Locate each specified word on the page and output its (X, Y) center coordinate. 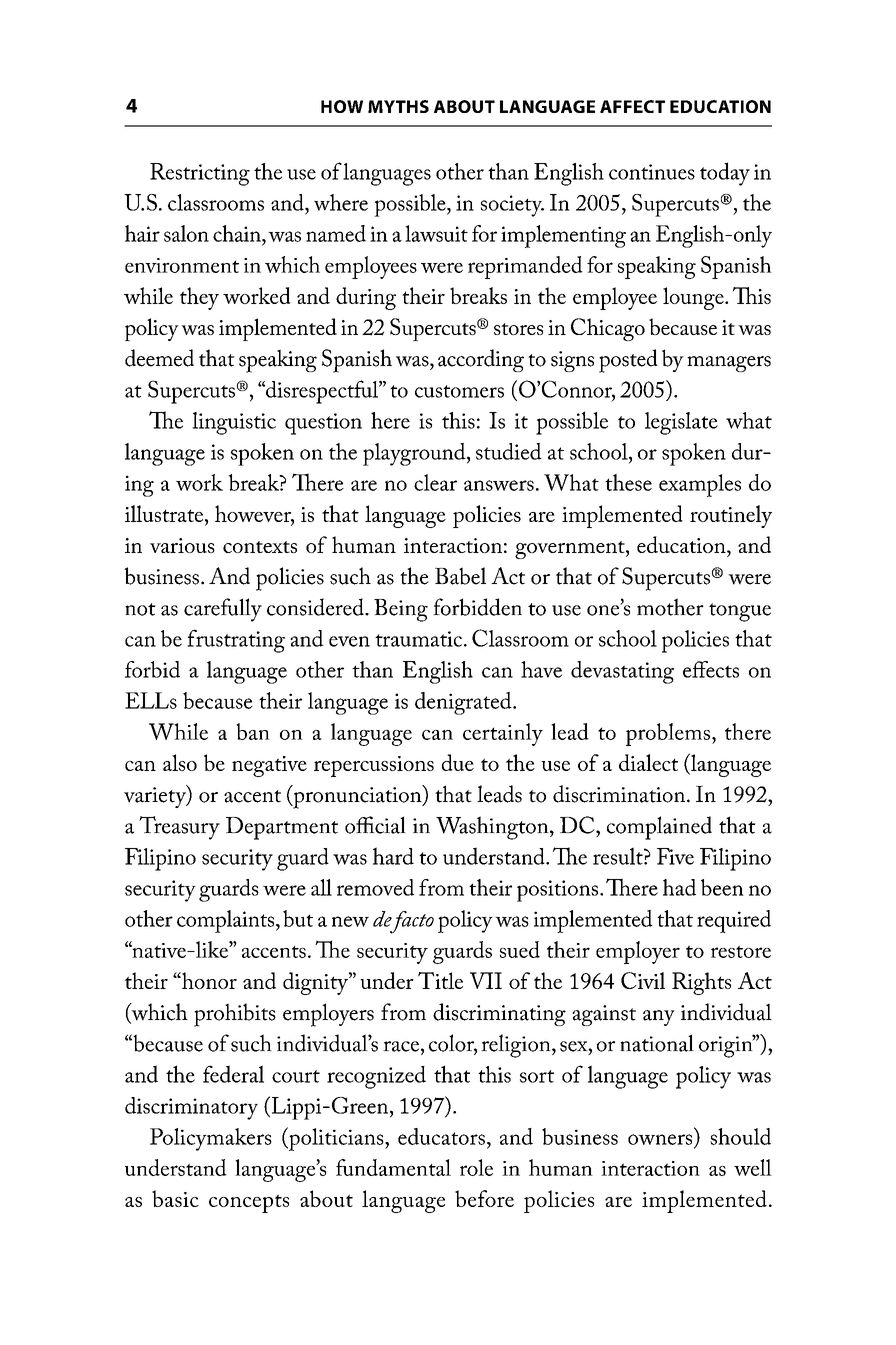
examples (700, 485)
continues (652, 172)
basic (175, 1198)
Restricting (200, 174)
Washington (493, 828)
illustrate (165, 513)
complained (659, 828)
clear (435, 482)
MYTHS (398, 106)
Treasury (179, 828)
